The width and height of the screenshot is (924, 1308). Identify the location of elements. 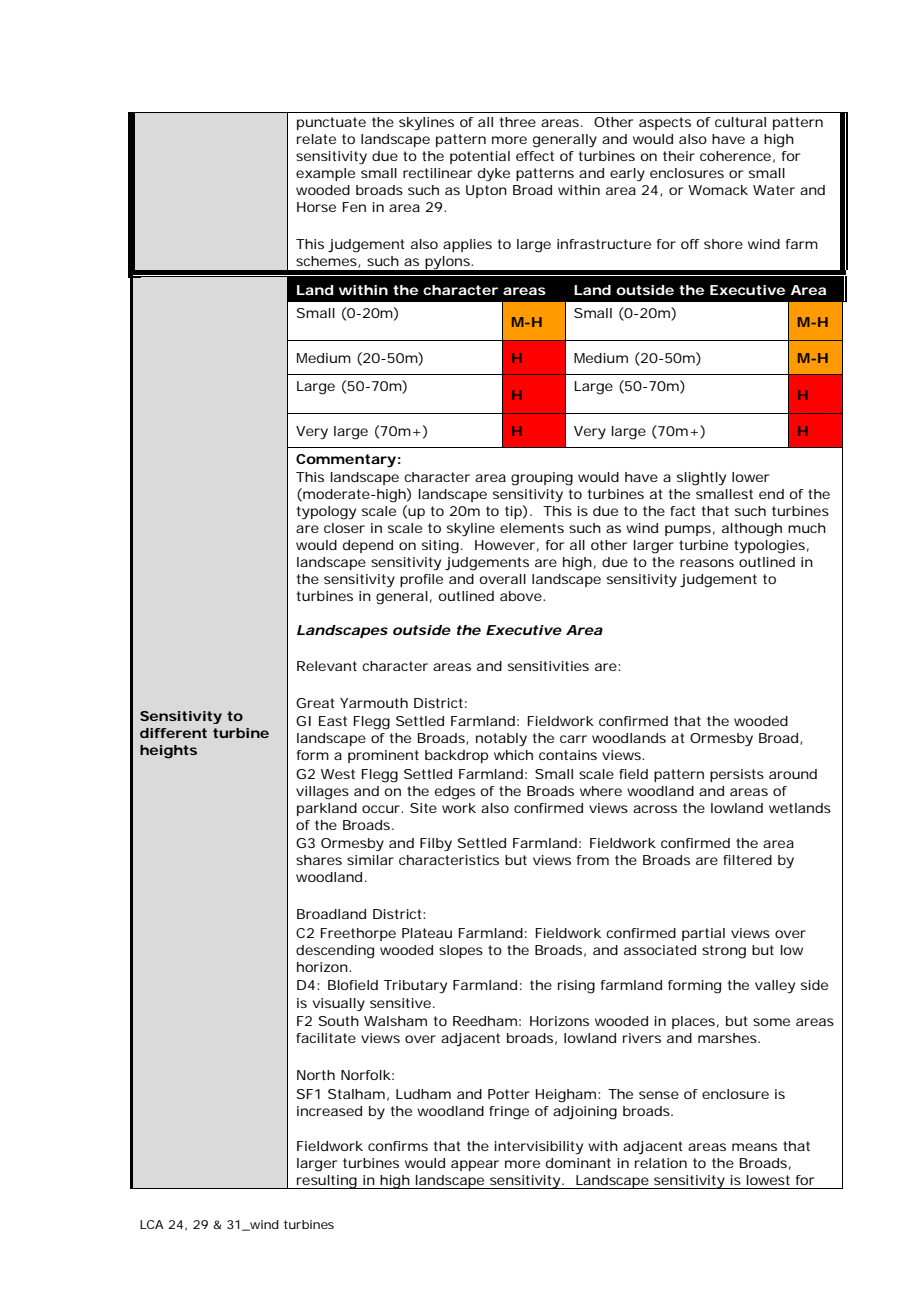
(532, 528).
